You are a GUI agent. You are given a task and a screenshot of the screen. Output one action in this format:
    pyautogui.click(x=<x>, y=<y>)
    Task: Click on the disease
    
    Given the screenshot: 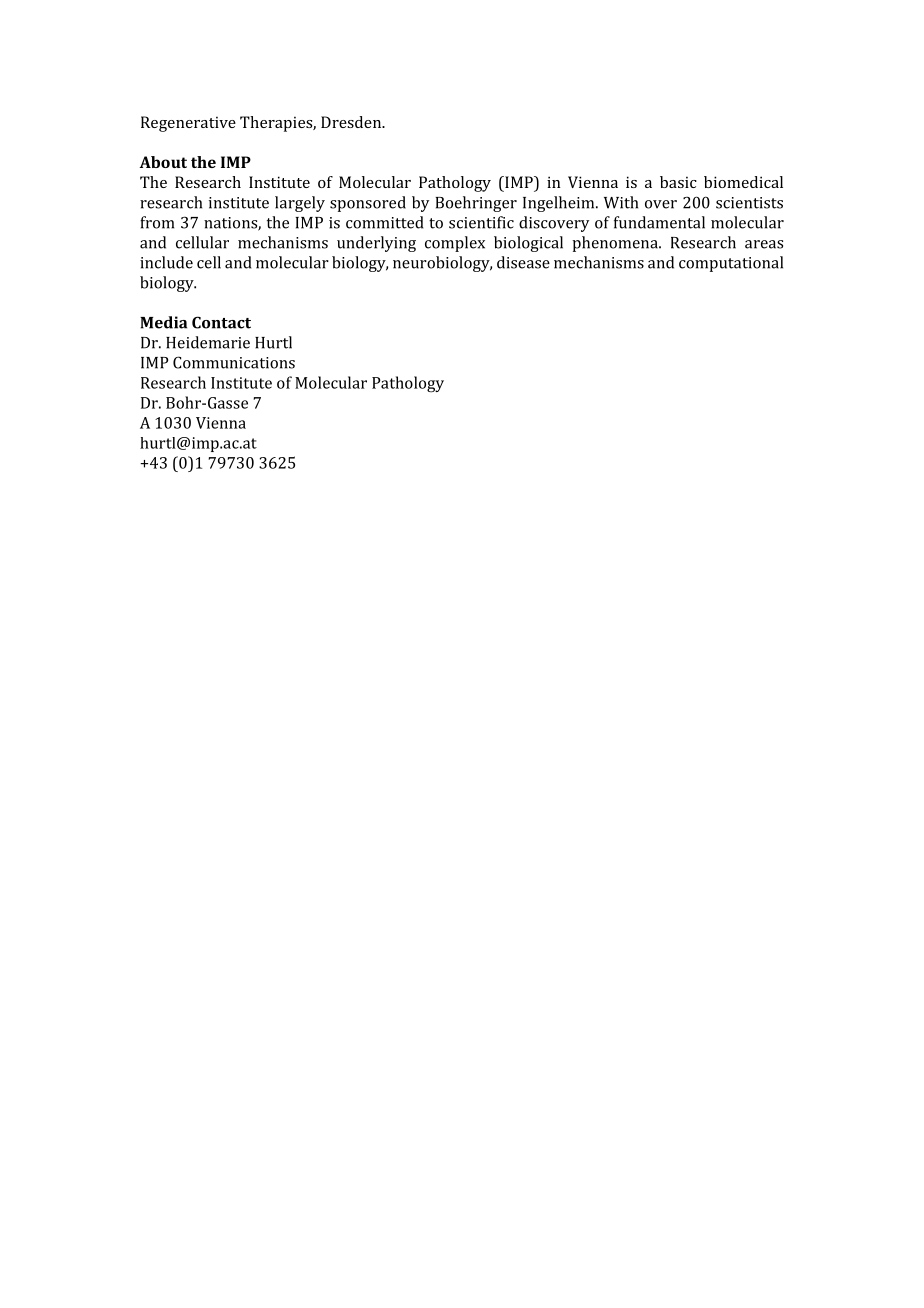 What is the action you would take?
    pyautogui.click(x=523, y=262)
